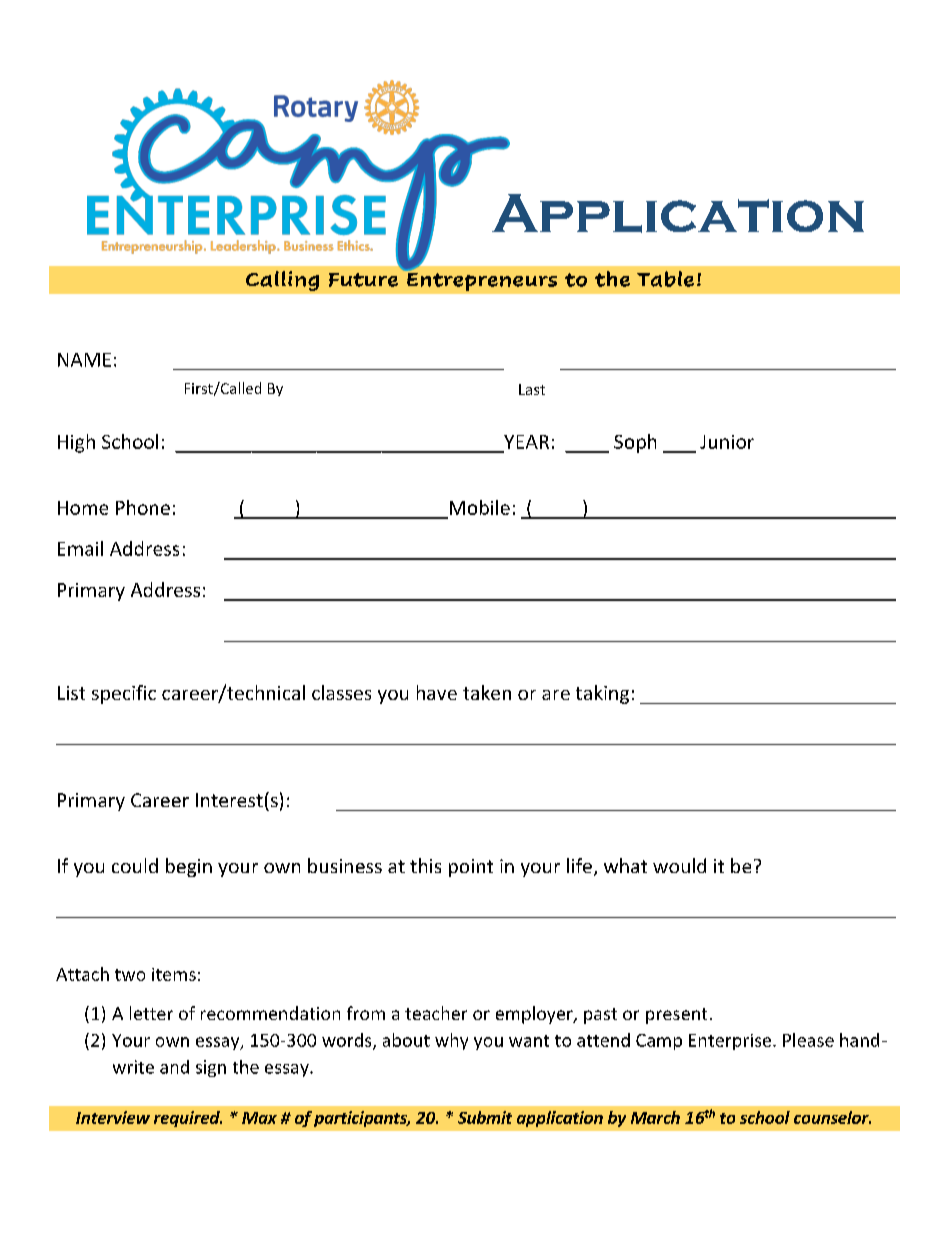 The height and width of the screenshot is (1233, 952). What do you see at coordinates (679, 865) in the screenshot?
I see `would` at bounding box center [679, 865].
